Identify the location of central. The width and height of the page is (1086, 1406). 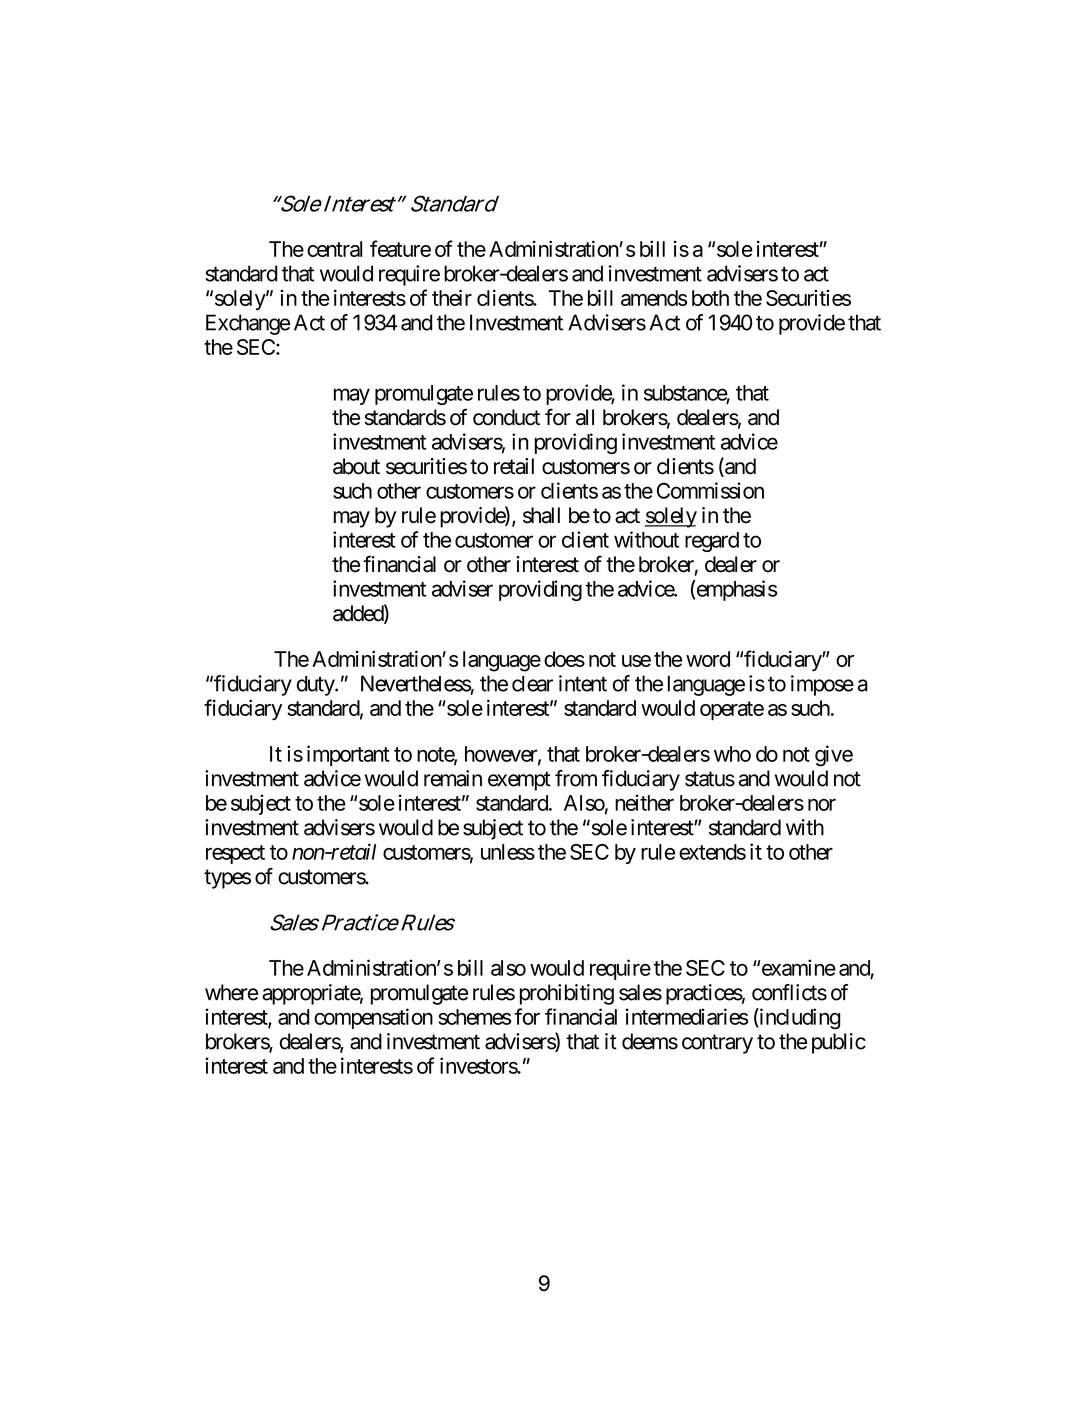
(334, 249).
